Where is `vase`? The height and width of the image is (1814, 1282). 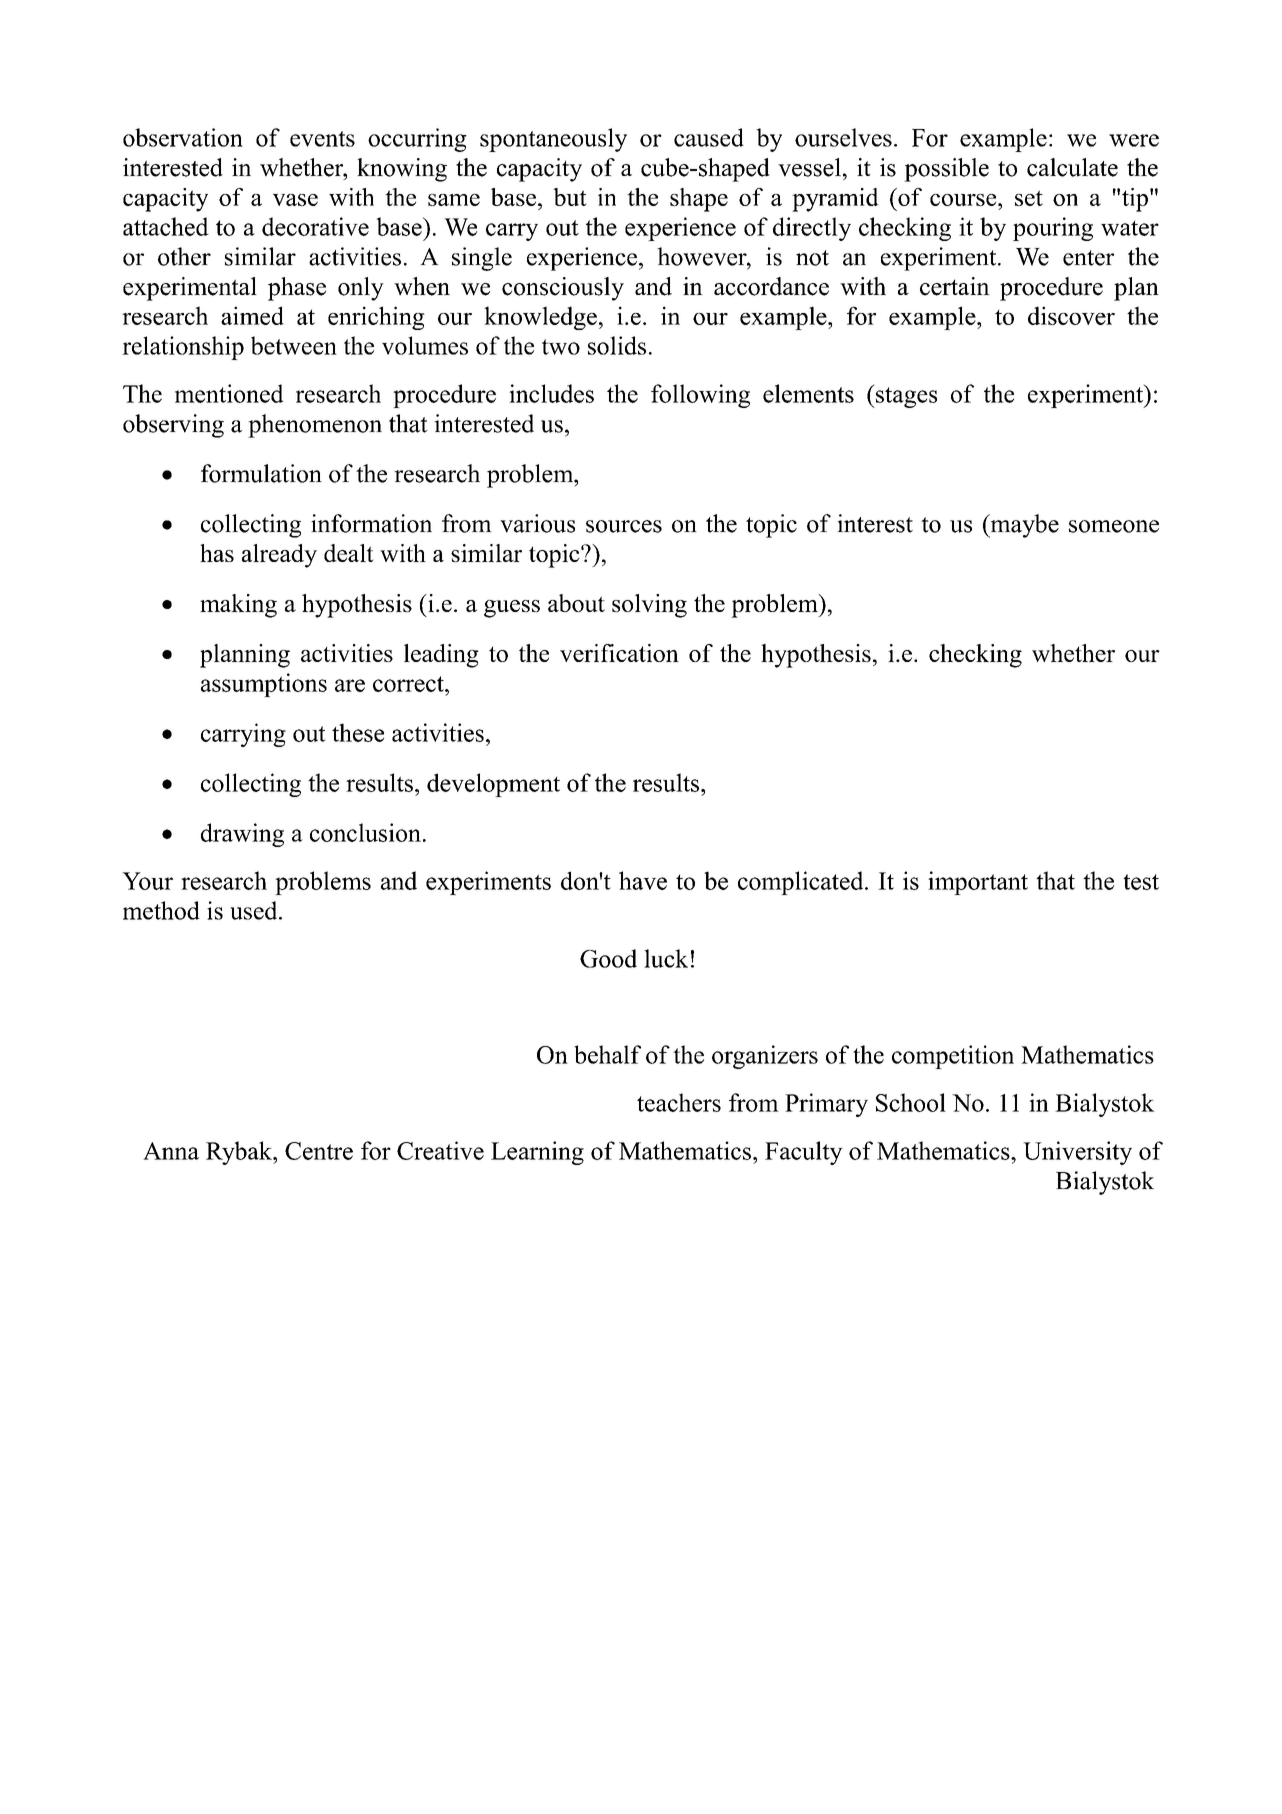 vase is located at coordinates (295, 200).
